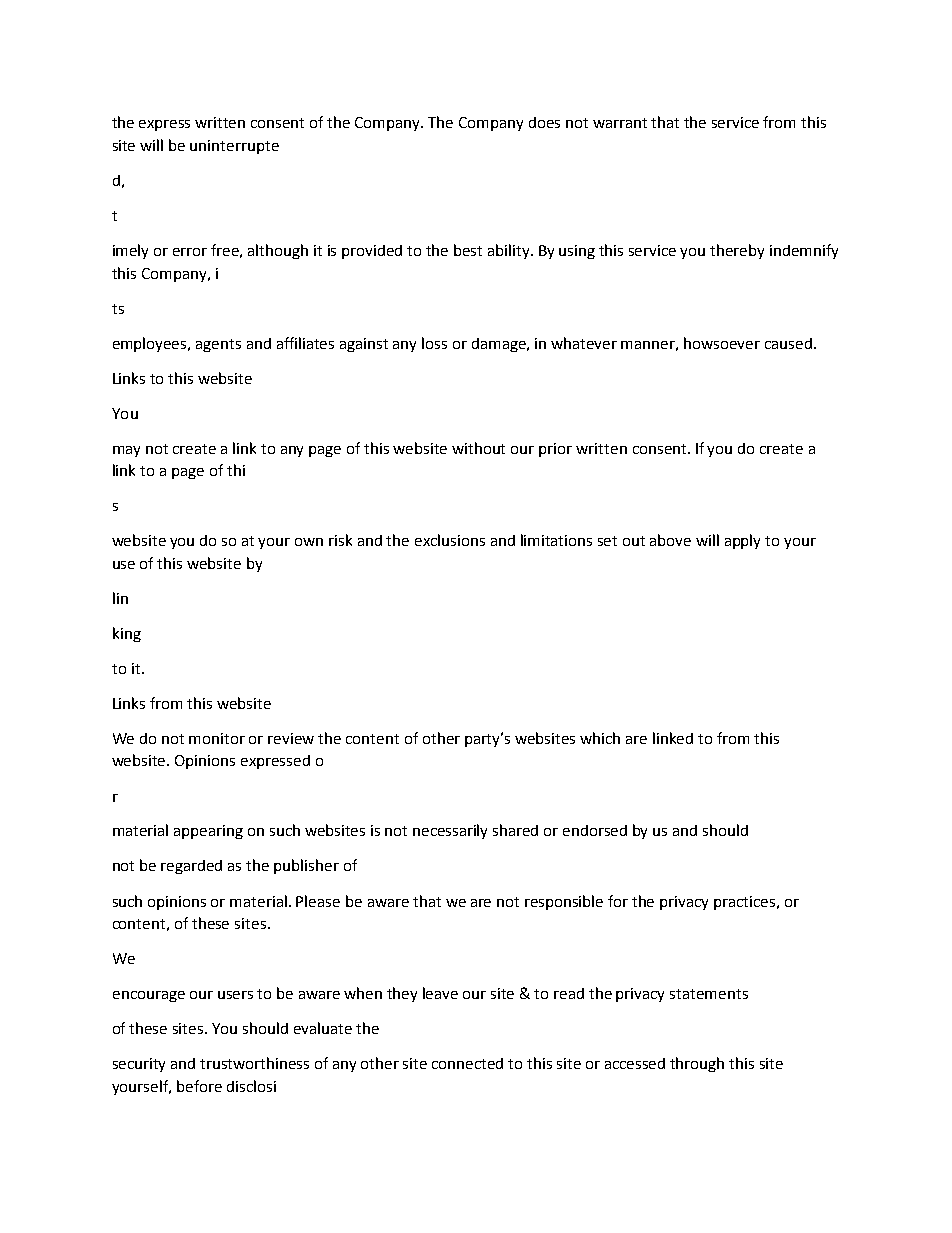 This image has height=1233, width=952. I want to click on connected, so click(467, 1063).
